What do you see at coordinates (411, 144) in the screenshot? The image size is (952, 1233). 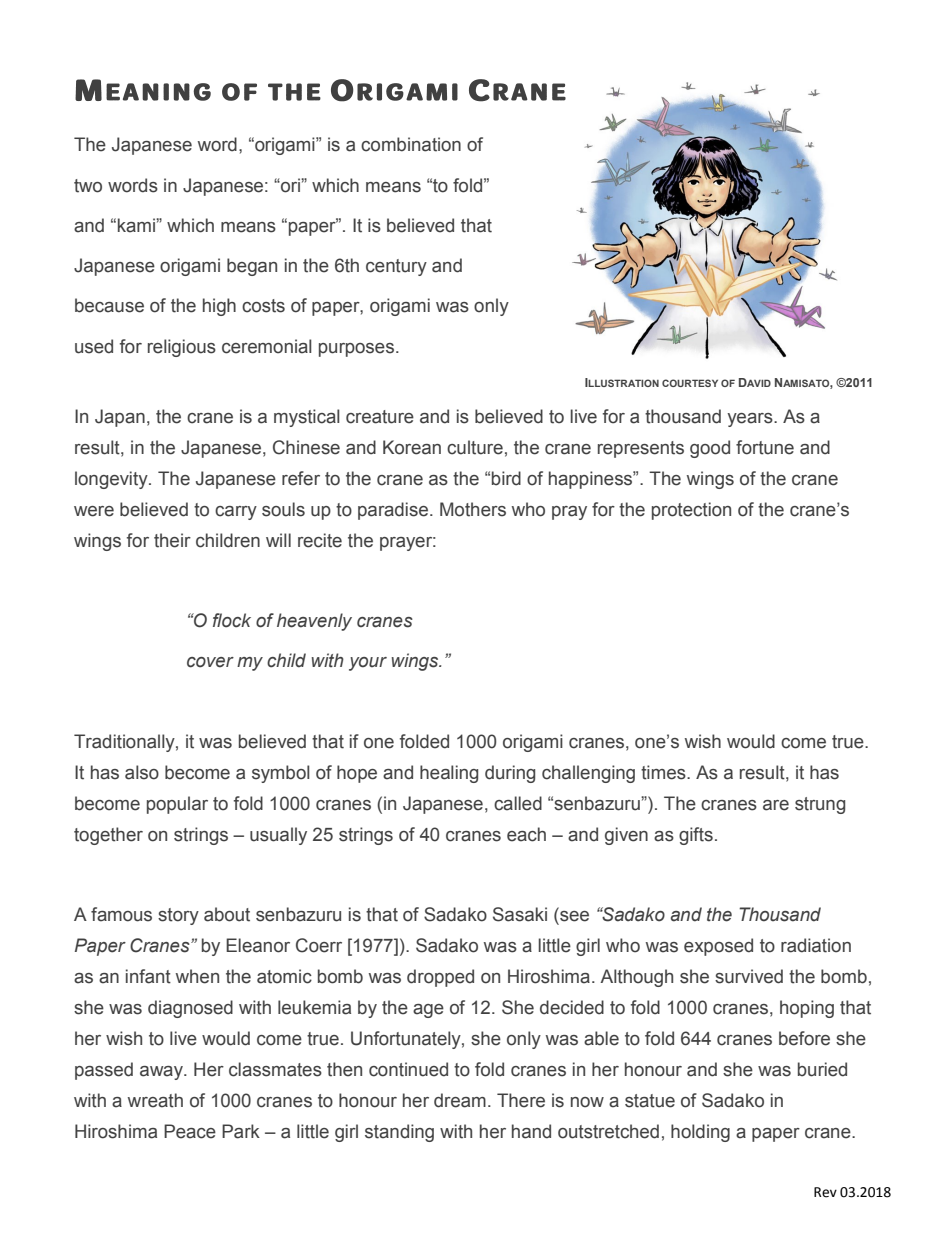 I see `combination` at bounding box center [411, 144].
